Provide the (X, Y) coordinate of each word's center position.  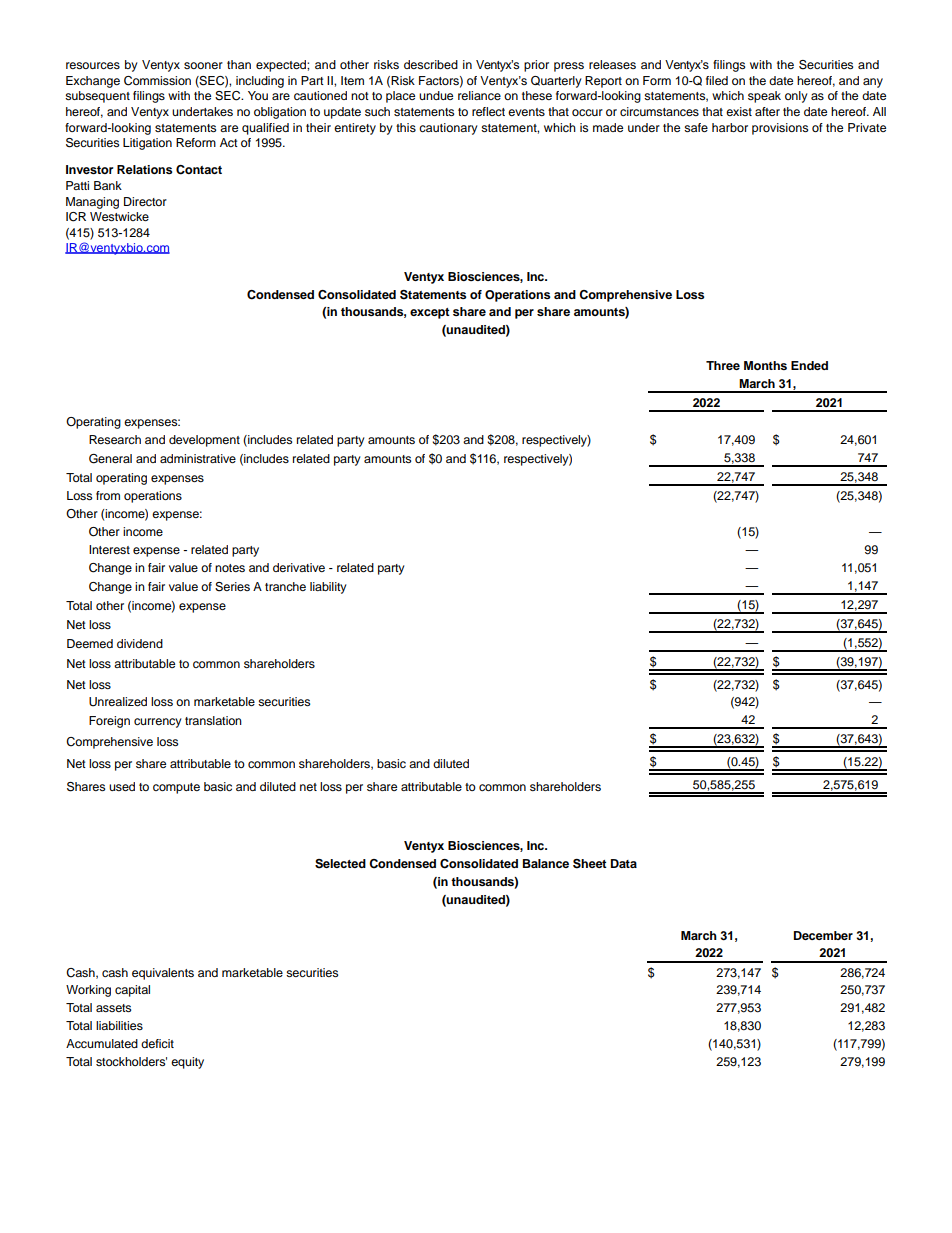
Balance (546, 863)
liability (328, 588)
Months (765, 365)
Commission (157, 81)
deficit (157, 1043)
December (823, 935)
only (796, 97)
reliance (479, 95)
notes (230, 568)
